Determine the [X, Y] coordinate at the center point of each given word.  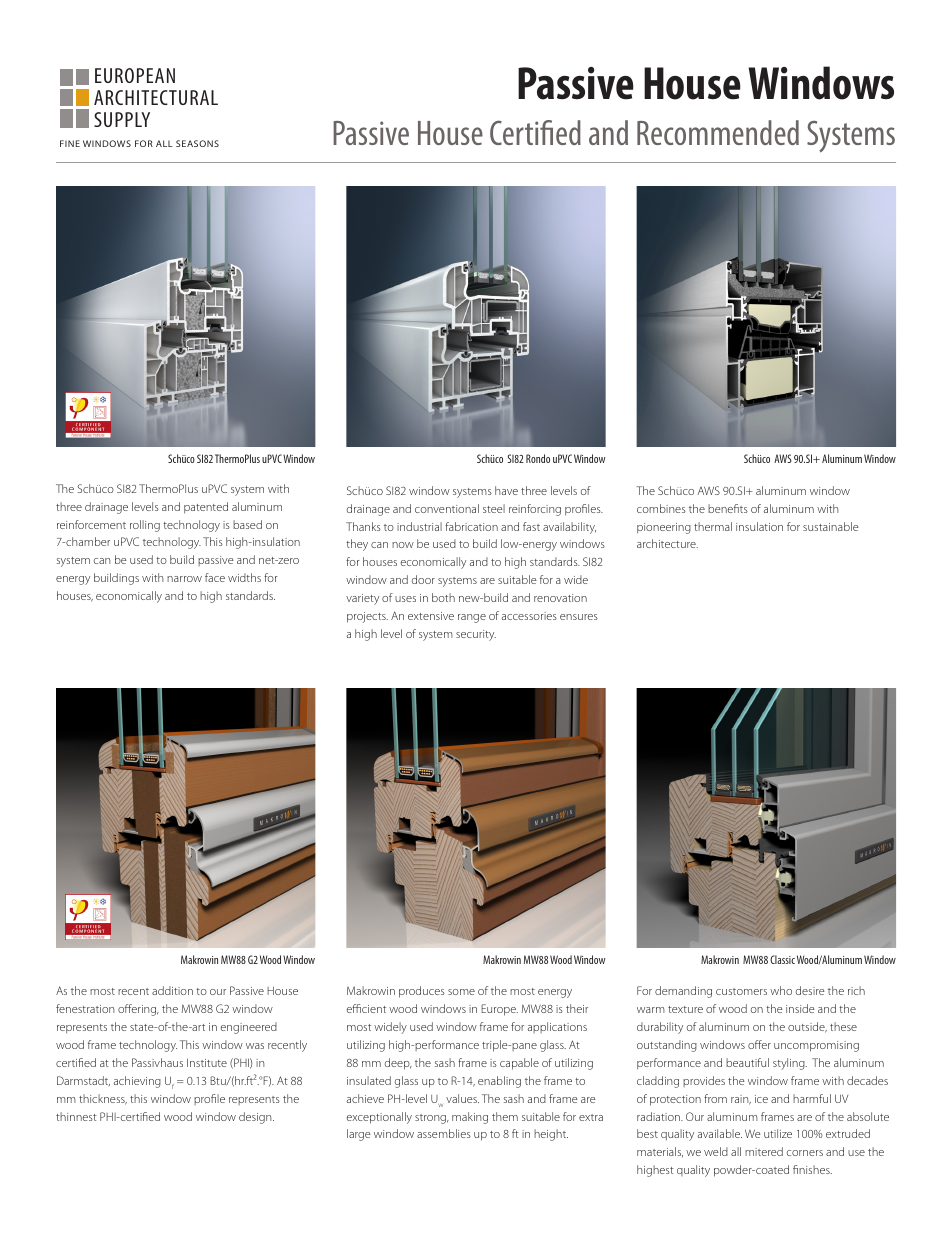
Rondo [538, 458]
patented [206, 508]
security [476, 635]
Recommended [718, 132]
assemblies [444, 1133]
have [506, 490]
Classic [782, 959]
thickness [103, 1099]
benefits [728, 508]
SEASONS [197, 143]
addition [172, 990]
